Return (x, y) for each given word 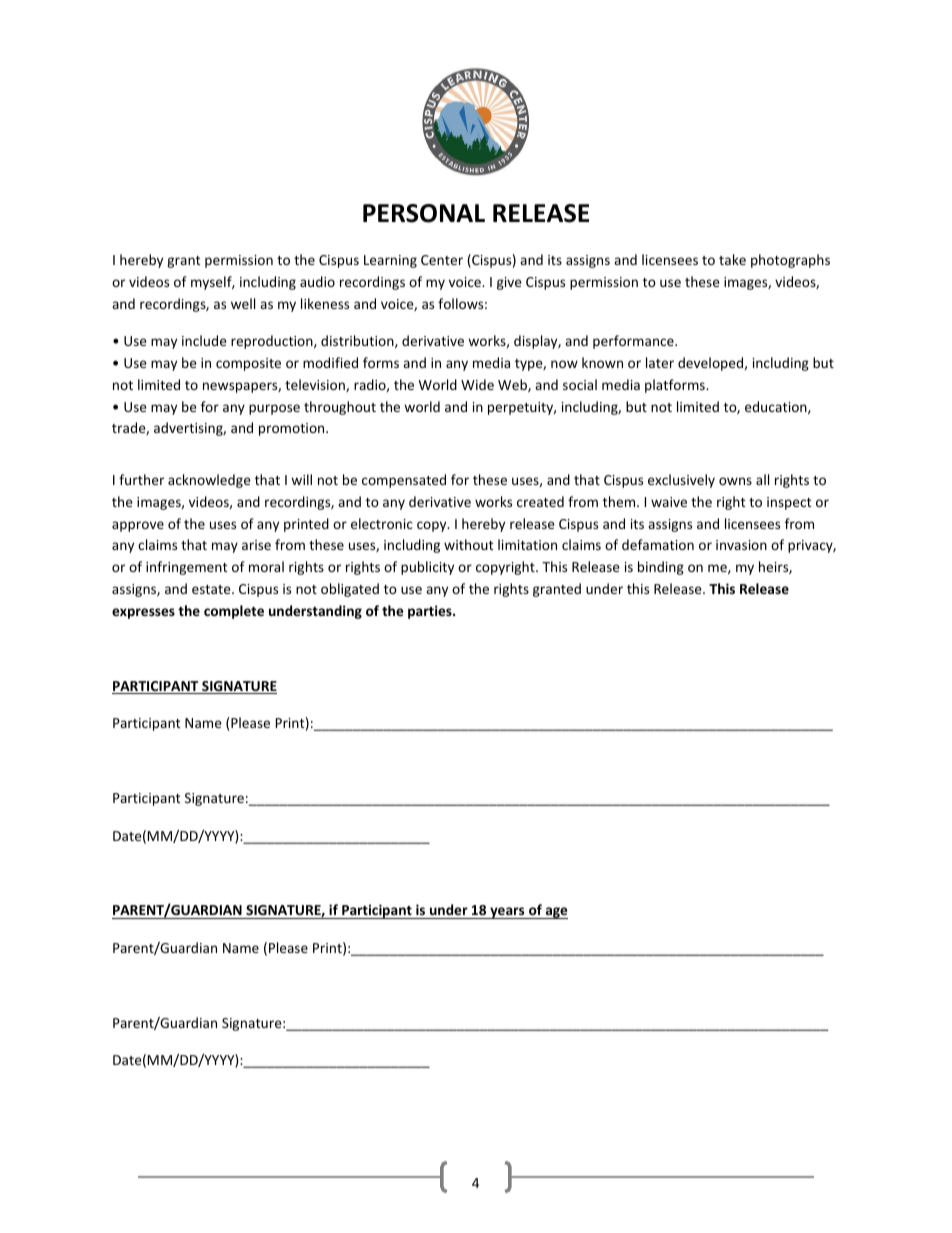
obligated (350, 590)
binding (661, 568)
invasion (741, 545)
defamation (658, 544)
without (468, 544)
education (777, 407)
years (507, 913)
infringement (186, 568)
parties (431, 612)
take (732, 259)
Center (442, 260)
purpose (274, 409)
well (243, 303)
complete (234, 612)
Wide (477, 384)
